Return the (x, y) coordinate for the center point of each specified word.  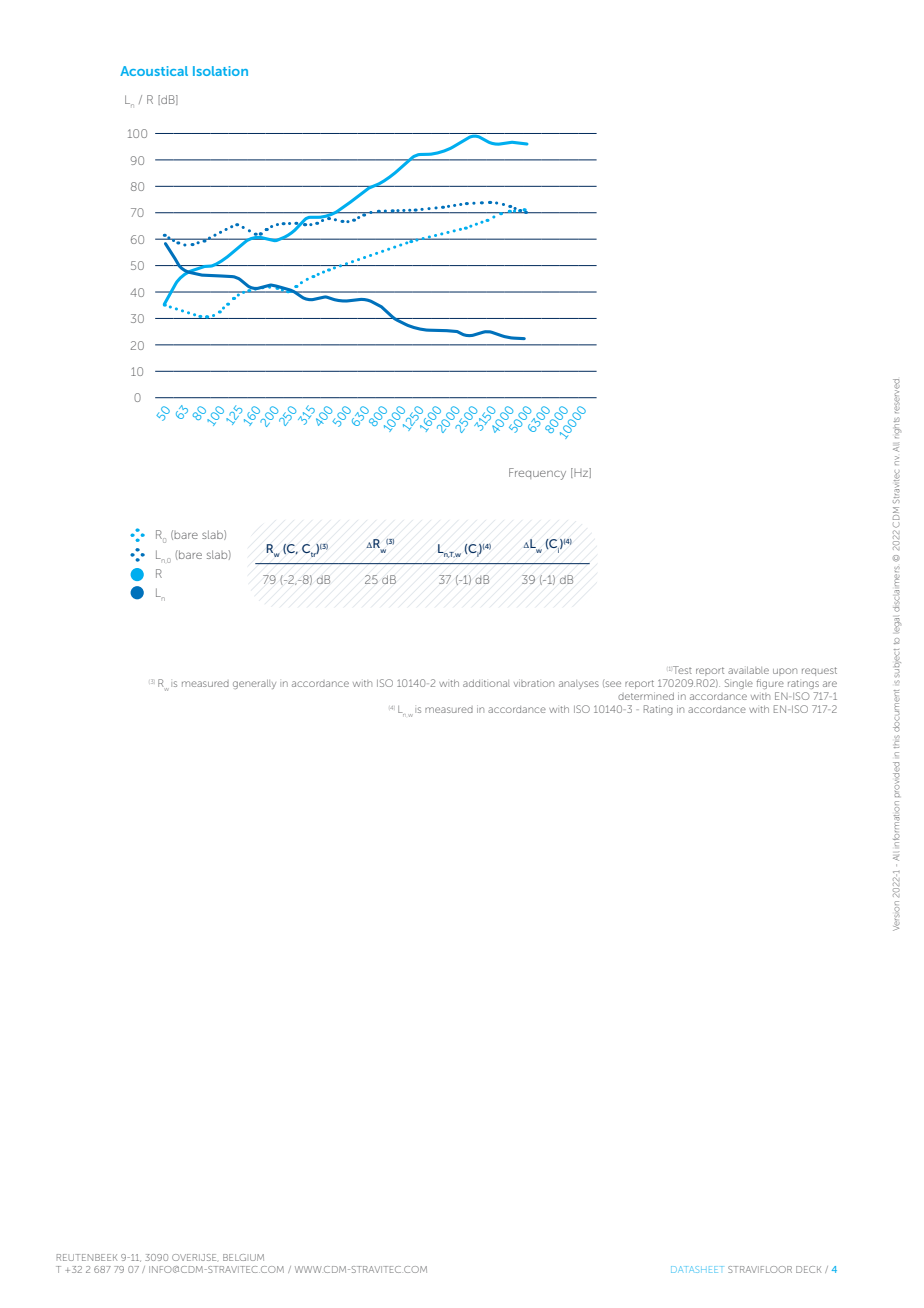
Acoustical (154, 71)
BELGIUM (243, 1257)
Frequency (537, 474)
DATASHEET (697, 1269)
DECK (808, 1269)
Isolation (220, 71)
